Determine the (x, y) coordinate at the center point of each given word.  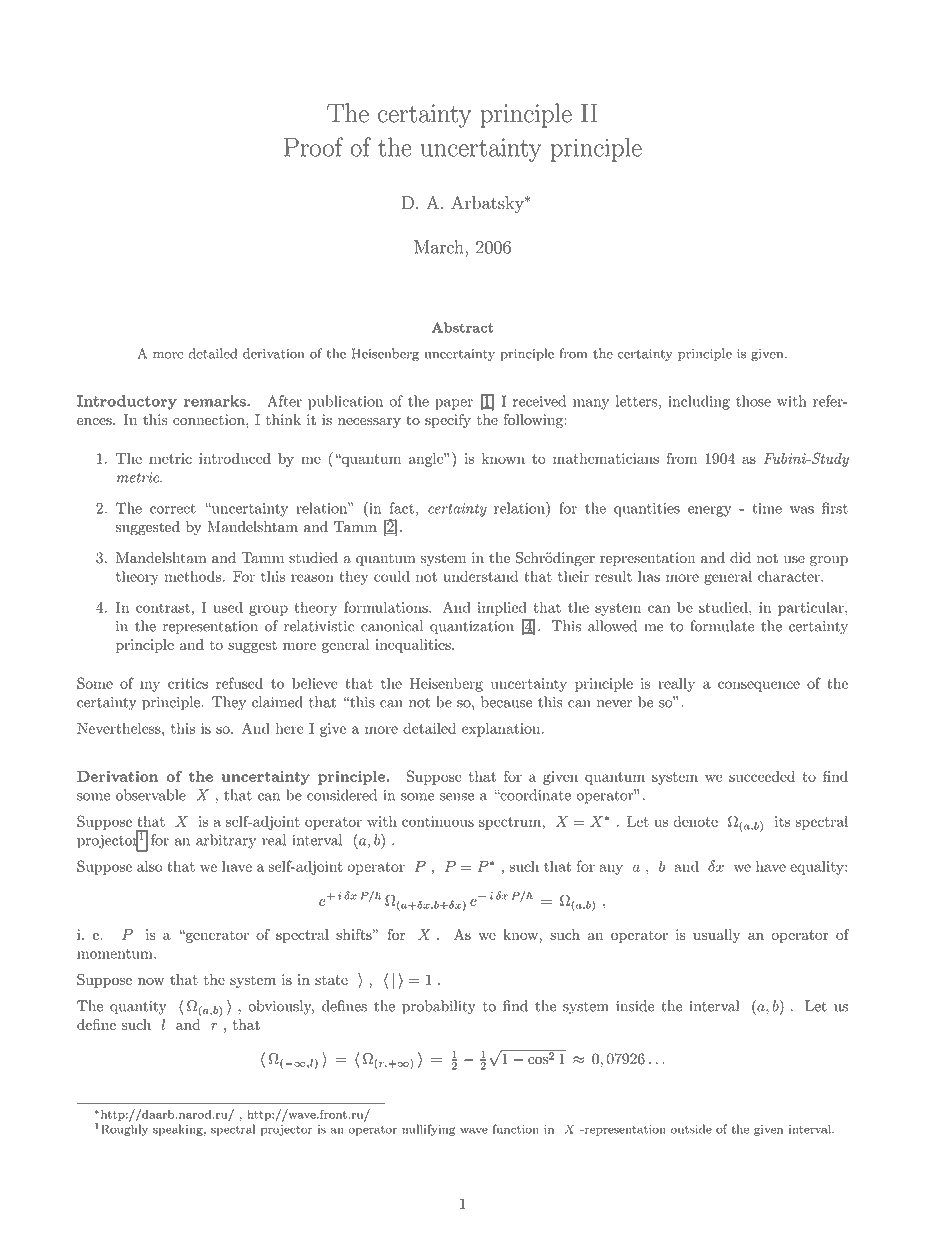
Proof (313, 147)
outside (691, 1129)
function (516, 1129)
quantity (138, 1008)
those (753, 401)
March (440, 247)
